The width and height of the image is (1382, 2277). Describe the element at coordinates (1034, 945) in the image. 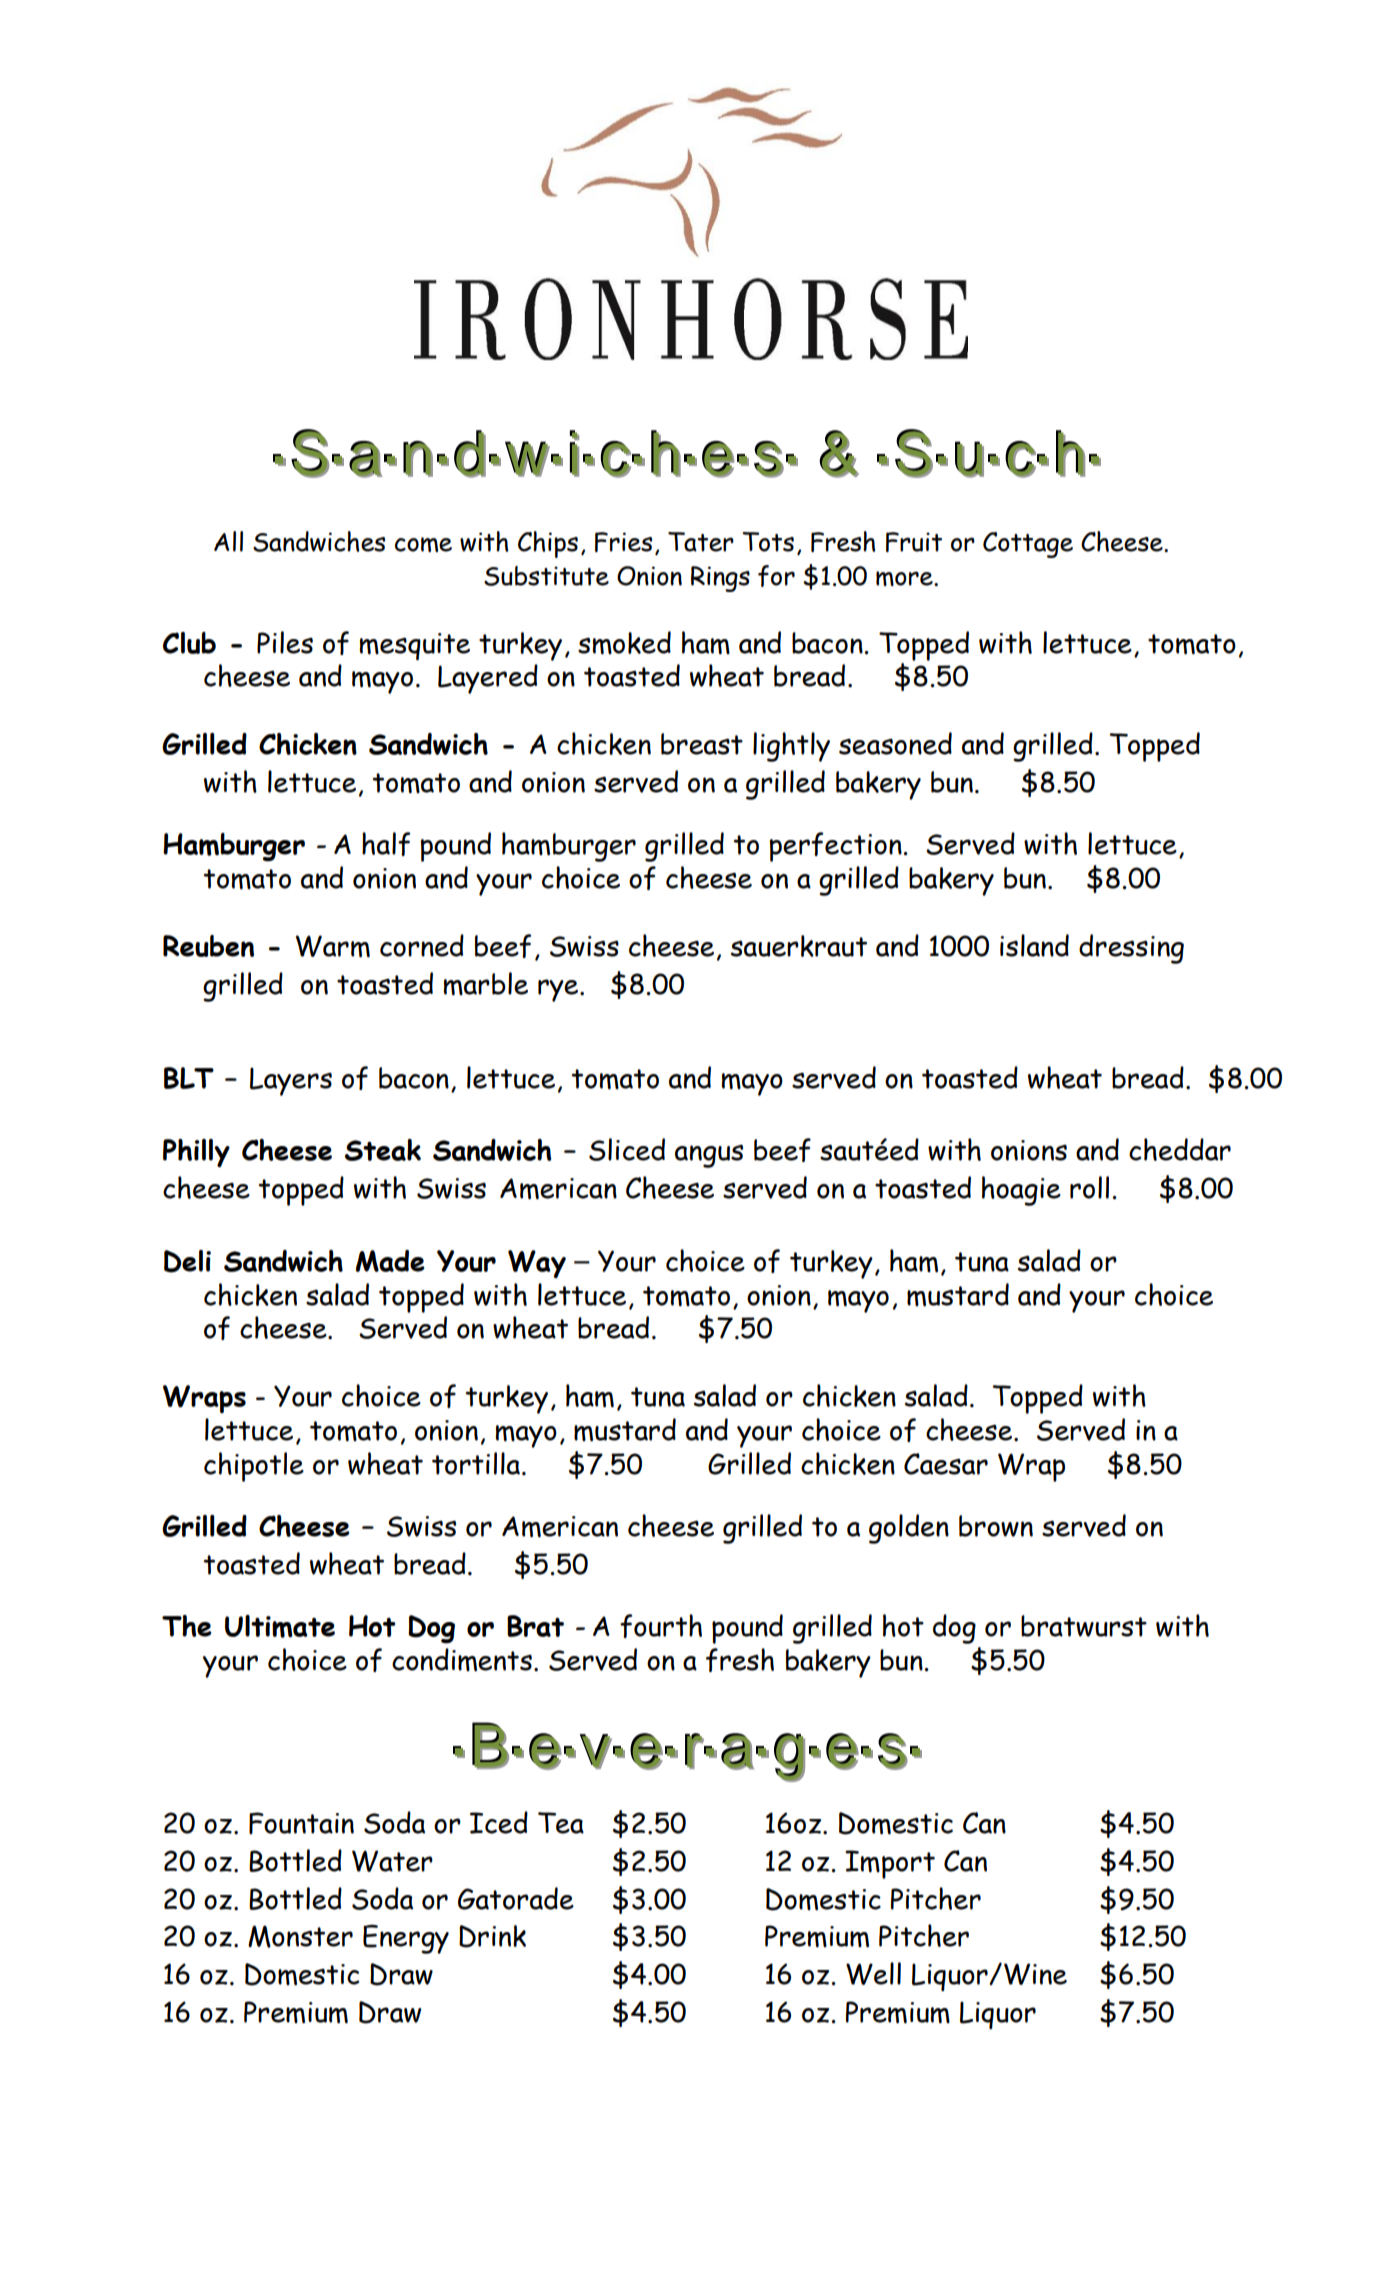

I see `island` at that location.
